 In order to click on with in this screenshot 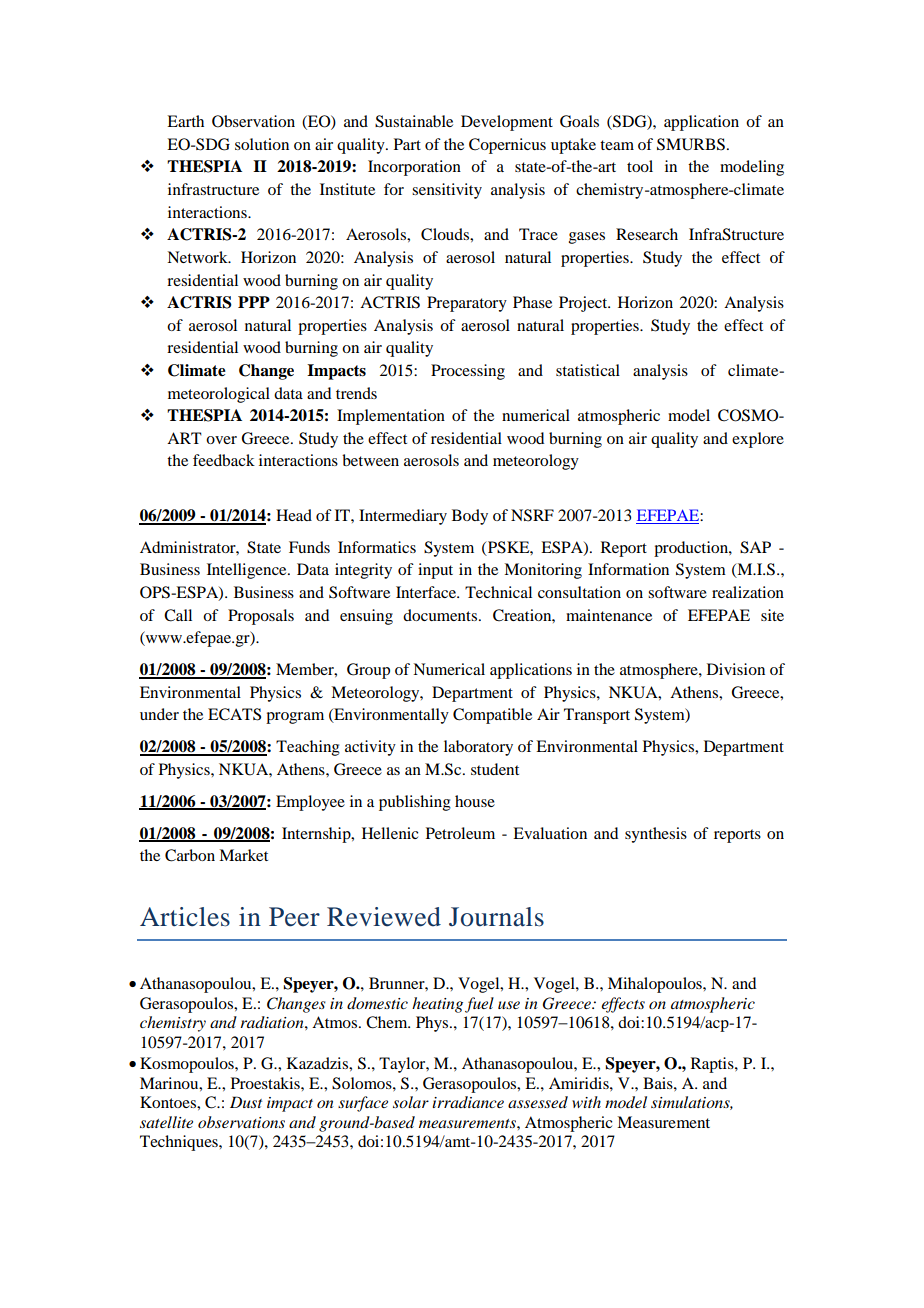, I will do `click(586, 1102)`.
